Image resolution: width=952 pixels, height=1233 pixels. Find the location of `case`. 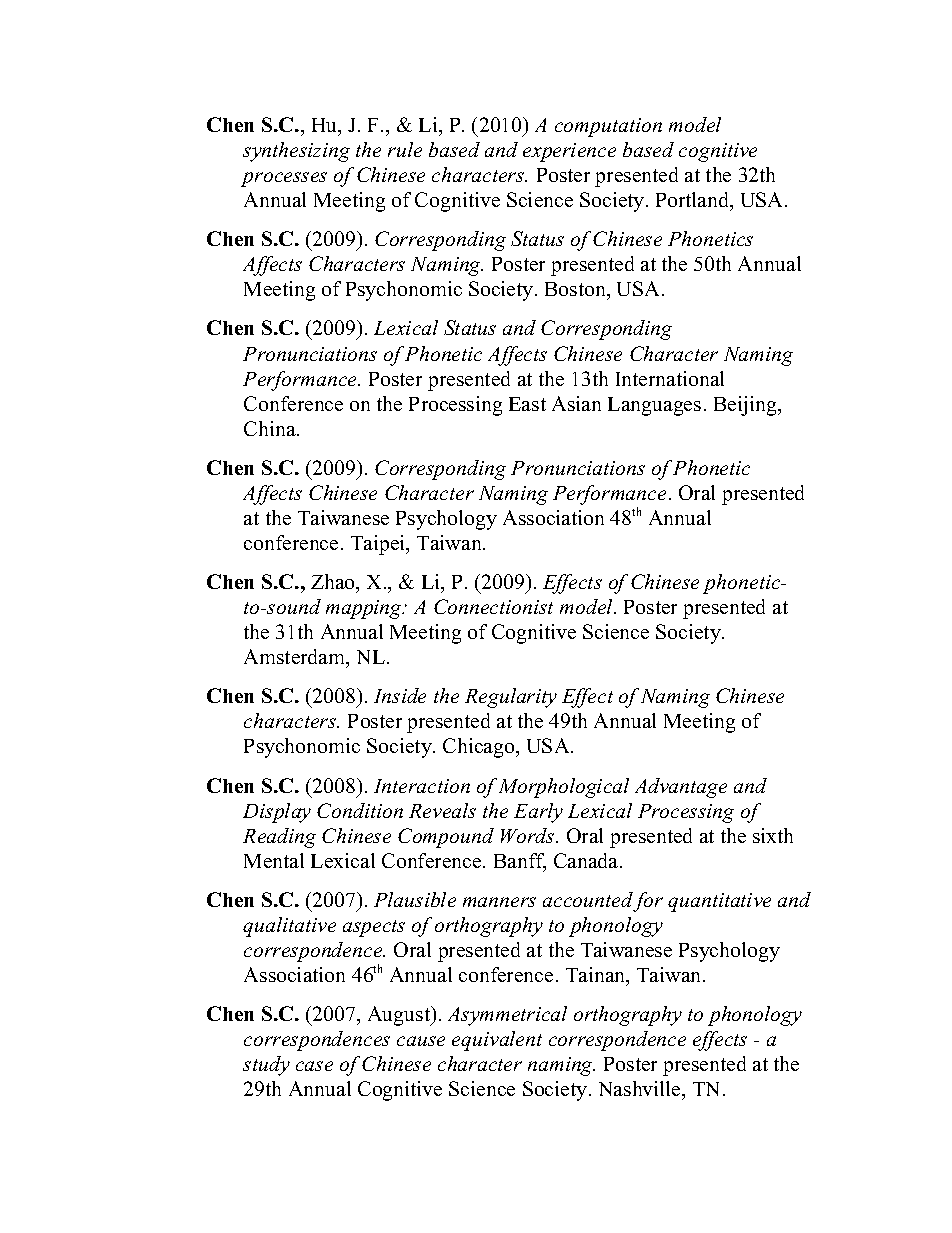

case is located at coordinates (314, 1066).
